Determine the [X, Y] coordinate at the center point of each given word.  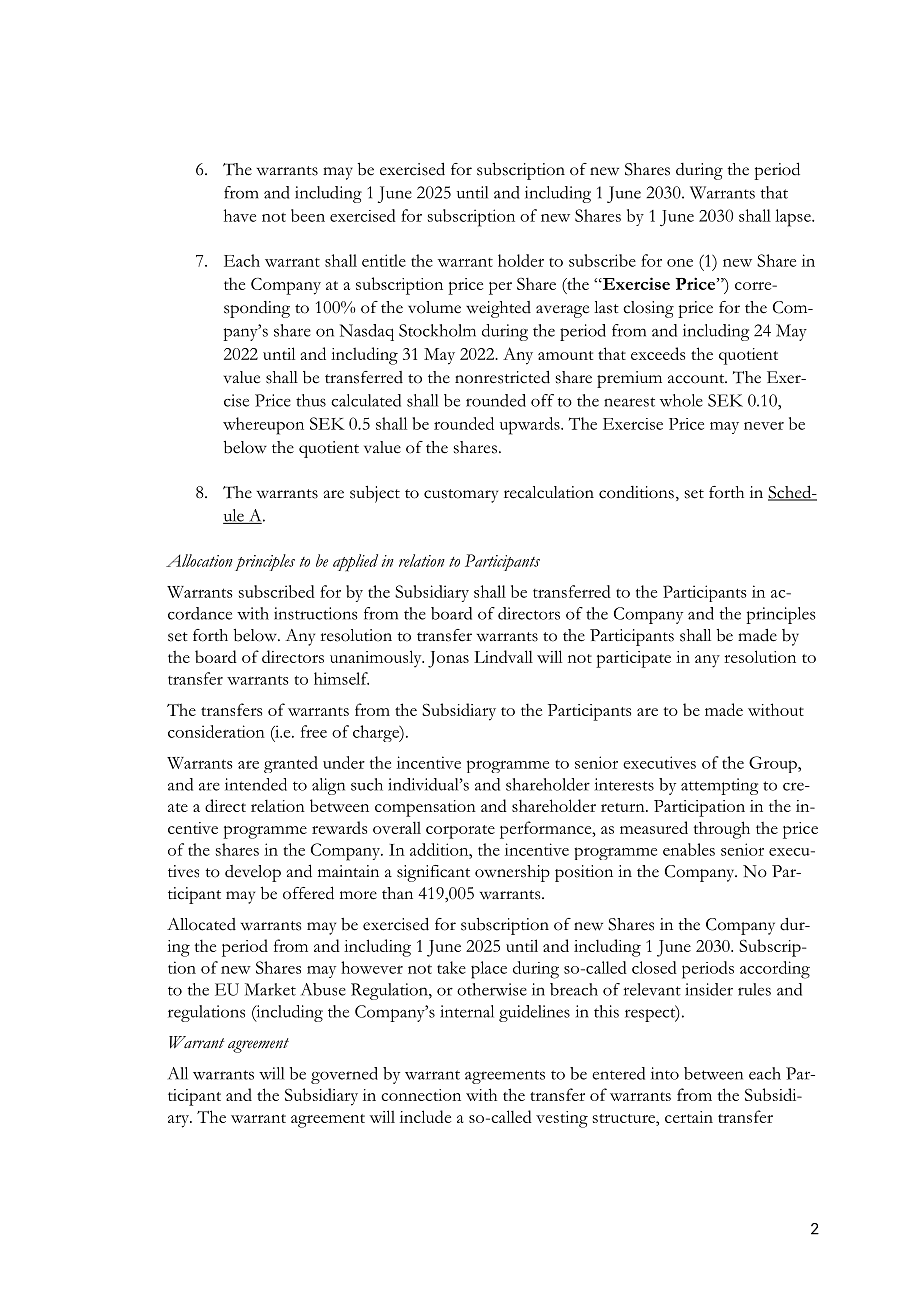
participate [633, 659]
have [240, 215]
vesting [562, 1119]
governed [344, 1075]
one [680, 263]
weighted [498, 309]
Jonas [448, 659]
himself [341, 678]
